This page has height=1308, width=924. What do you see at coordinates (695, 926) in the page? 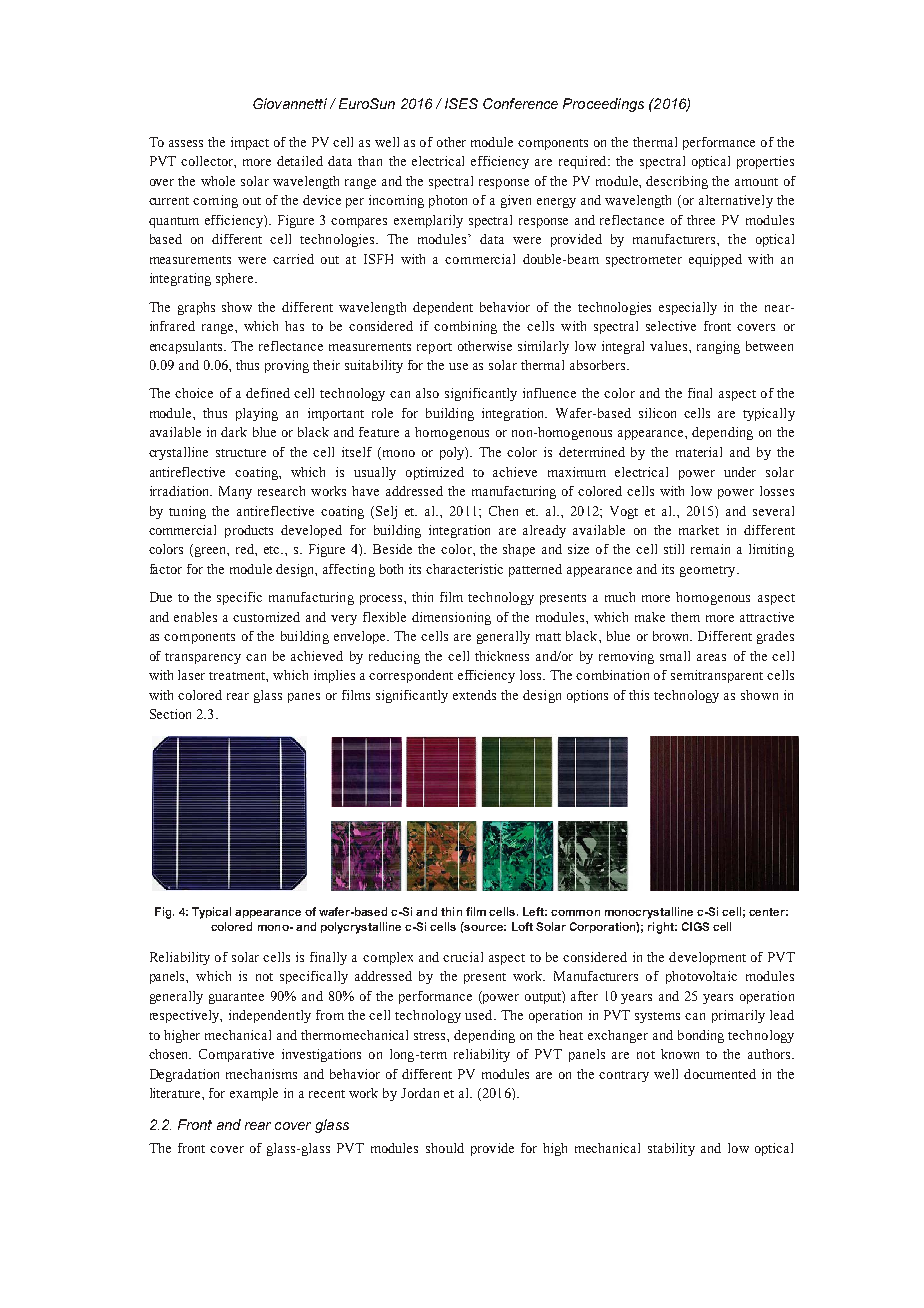
I see `CIGS` at bounding box center [695, 926].
